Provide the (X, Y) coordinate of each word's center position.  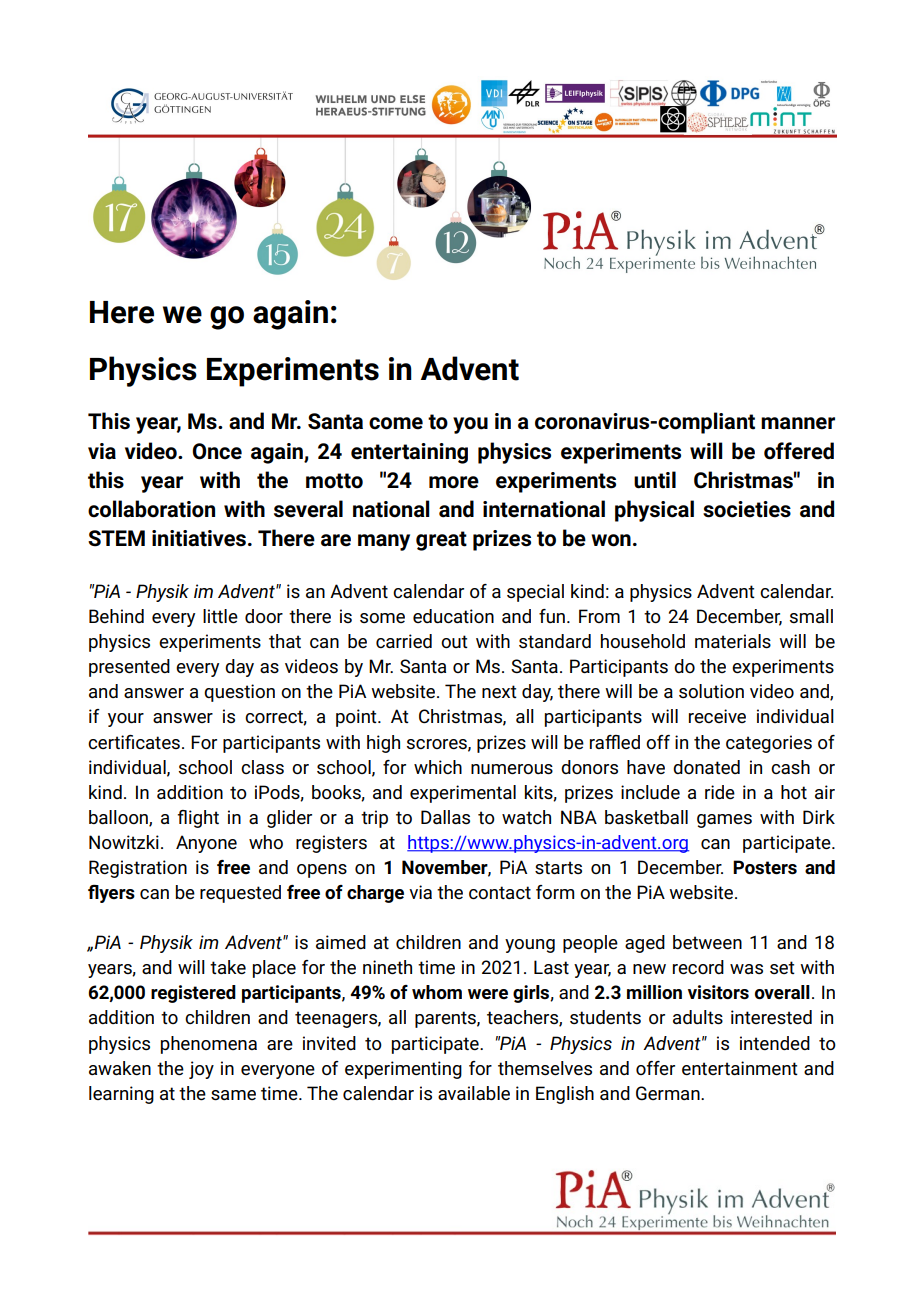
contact (500, 892)
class (262, 767)
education (453, 616)
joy (201, 1070)
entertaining (409, 453)
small (811, 616)
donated (706, 767)
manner (798, 423)
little (220, 616)
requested (240, 894)
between (707, 942)
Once (217, 451)
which (438, 767)
